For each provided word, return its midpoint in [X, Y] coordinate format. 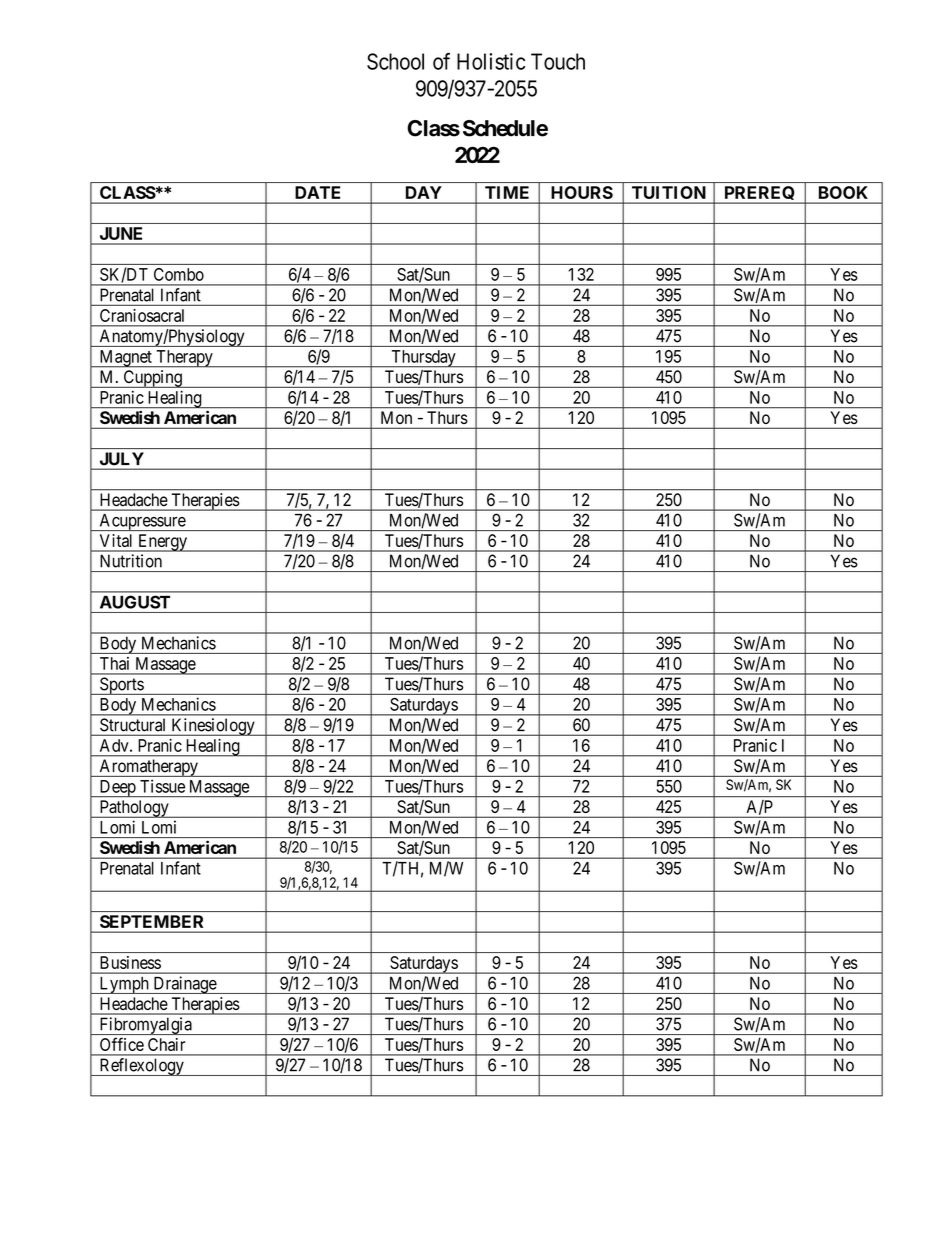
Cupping [152, 379]
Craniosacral [142, 315]
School [395, 61]
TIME [507, 192]
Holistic [491, 61]
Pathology [134, 809]
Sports [121, 686]
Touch [558, 61]
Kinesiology [213, 727]
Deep [117, 788]
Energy [162, 543]
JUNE [121, 233]
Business [130, 962]
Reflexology [141, 1067]
